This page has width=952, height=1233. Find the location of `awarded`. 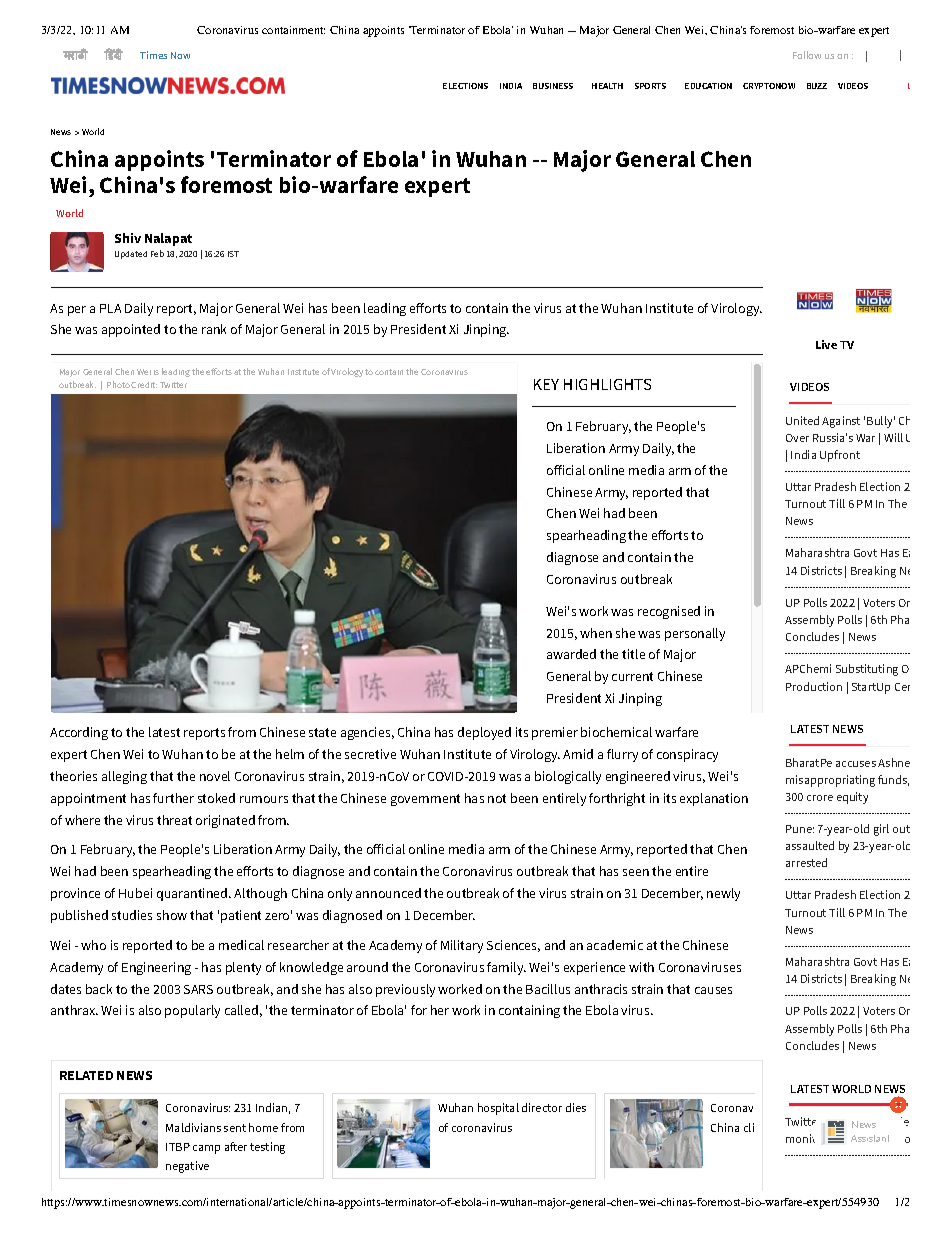

awarded is located at coordinates (571, 654).
